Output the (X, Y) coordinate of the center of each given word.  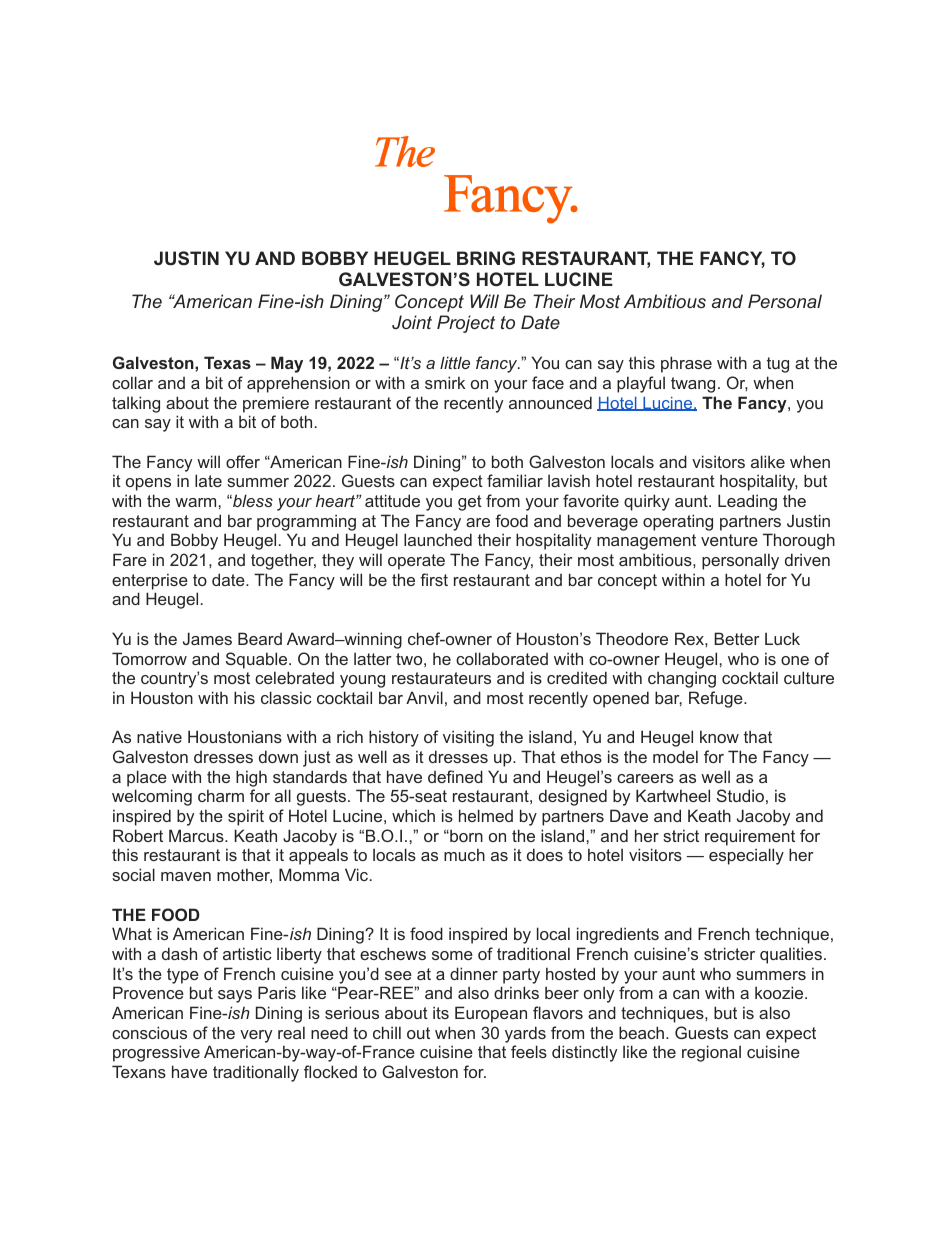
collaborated (502, 658)
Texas (227, 362)
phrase (686, 364)
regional (711, 1053)
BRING (486, 258)
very (256, 1036)
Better (737, 638)
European (491, 1014)
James (207, 638)
